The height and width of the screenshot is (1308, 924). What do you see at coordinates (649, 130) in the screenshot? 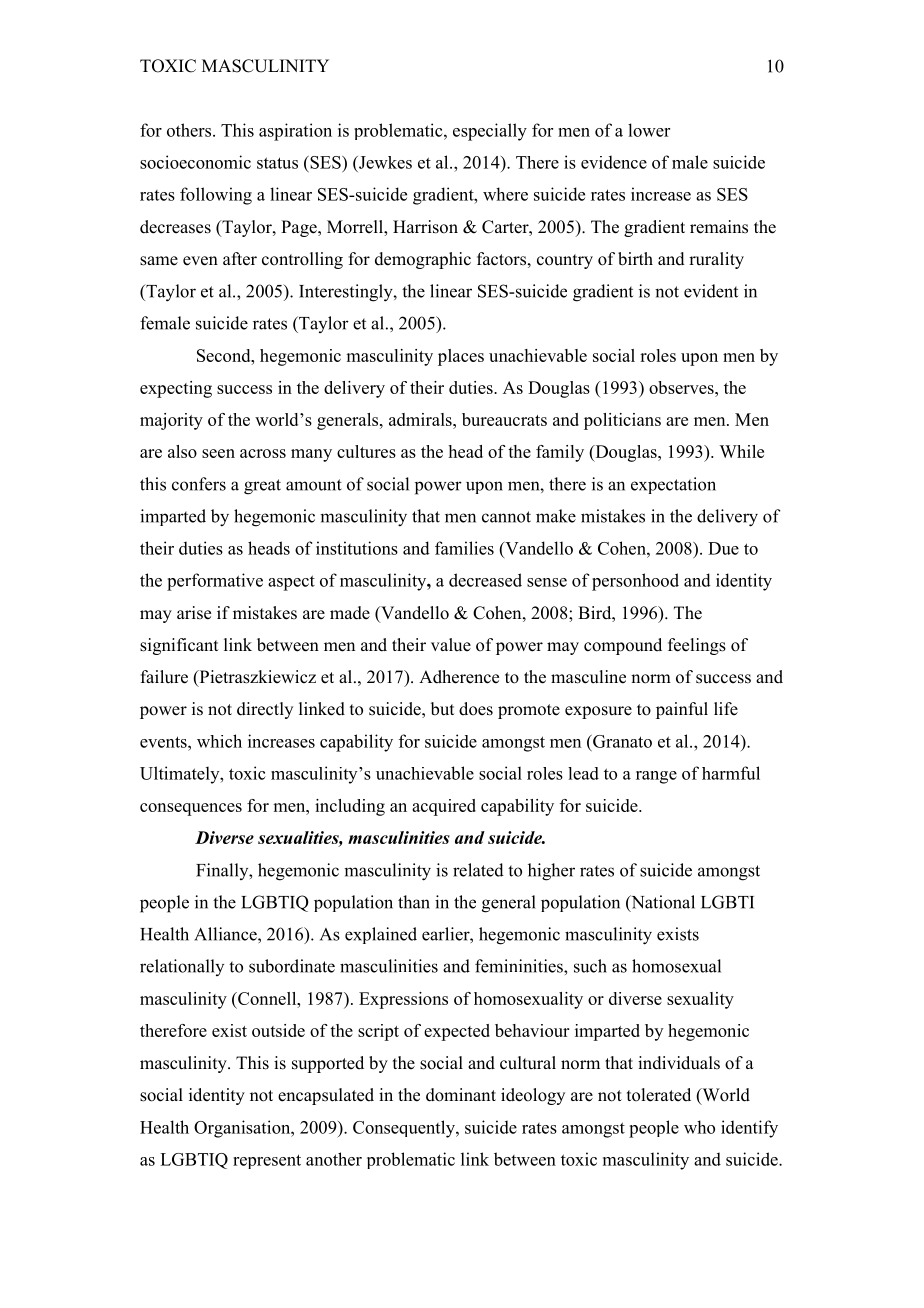
I see `lower` at bounding box center [649, 130].
